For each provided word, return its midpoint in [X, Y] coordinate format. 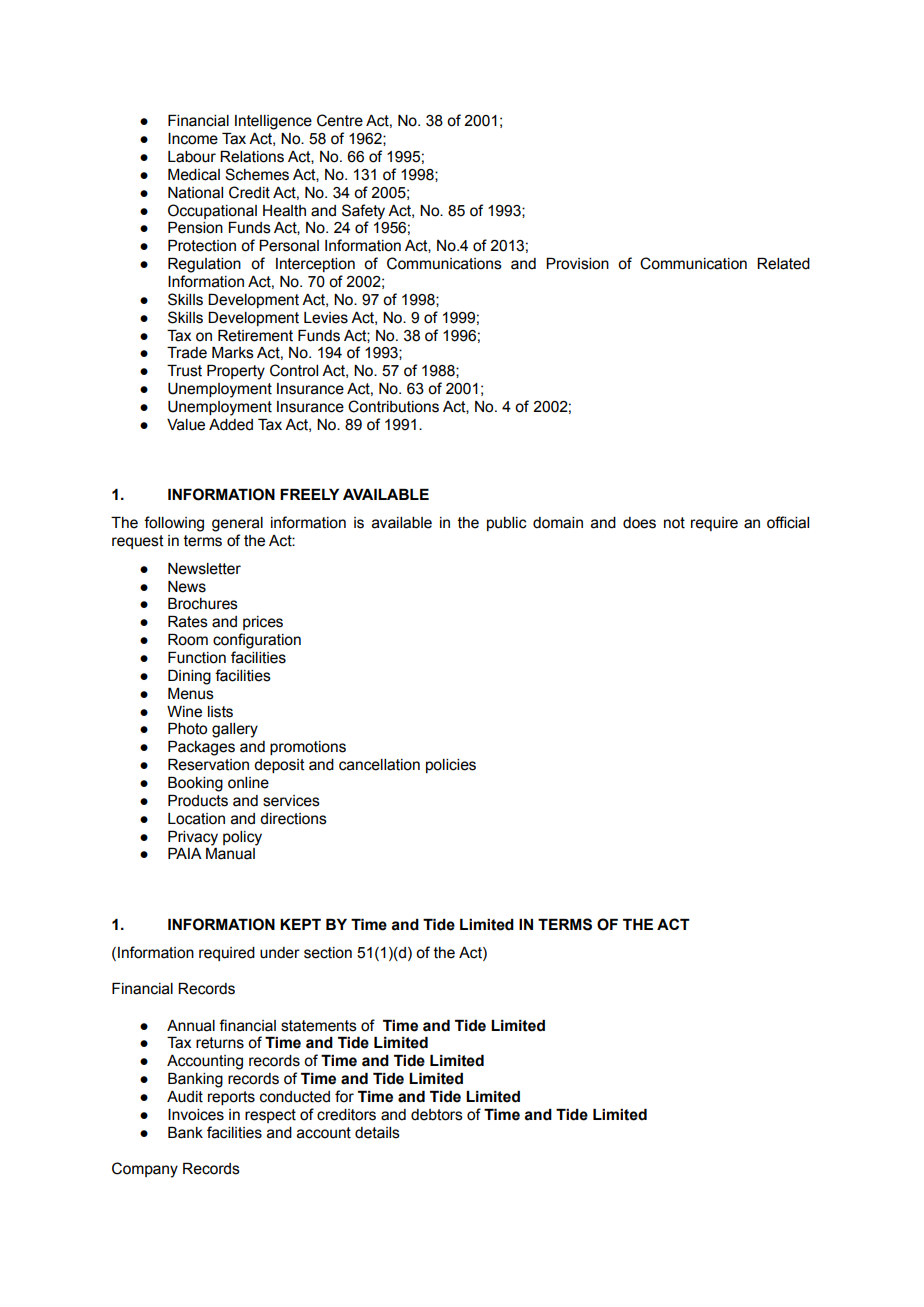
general [237, 524]
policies [451, 766]
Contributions [393, 406]
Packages [201, 748]
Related [783, 264]
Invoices [196, 1115]
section [328, 953]
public [507, 524]
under [280, 953]
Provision [577, 264]
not [674, 523]
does [639, 523]
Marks [233, 353]
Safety [363, 212]
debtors [437, 1115]
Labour [192, 157]
